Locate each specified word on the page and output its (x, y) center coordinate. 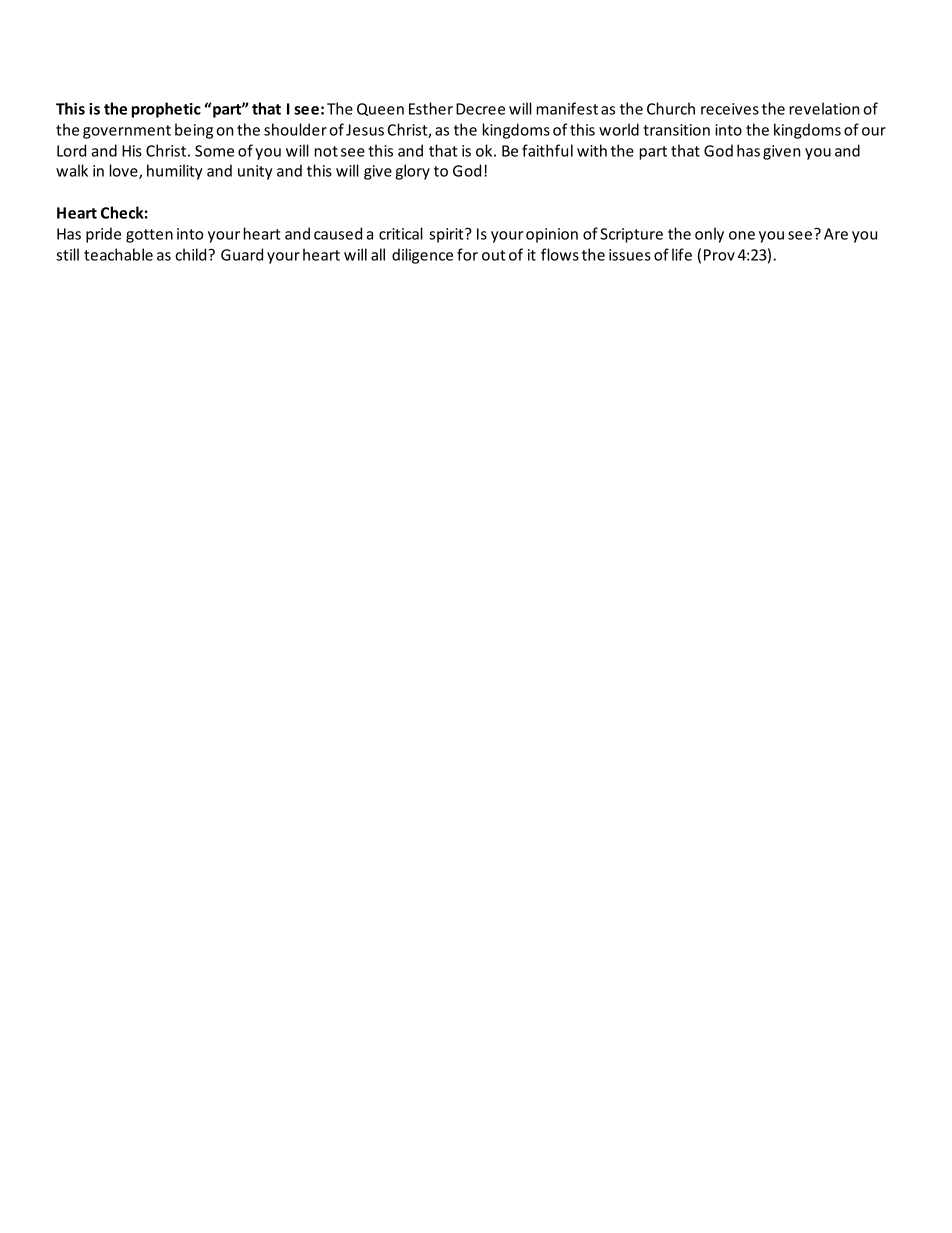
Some (214, 151)
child (192, 254)
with (592, 150)
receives (730, 109)
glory (412, 172)
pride (103, 235)
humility (175, 172)
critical (401, 233)
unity (255, 172)
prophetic (166, 110)
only (709, 235)
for (467, 254)
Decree (480, 109)
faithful (547, 150)
